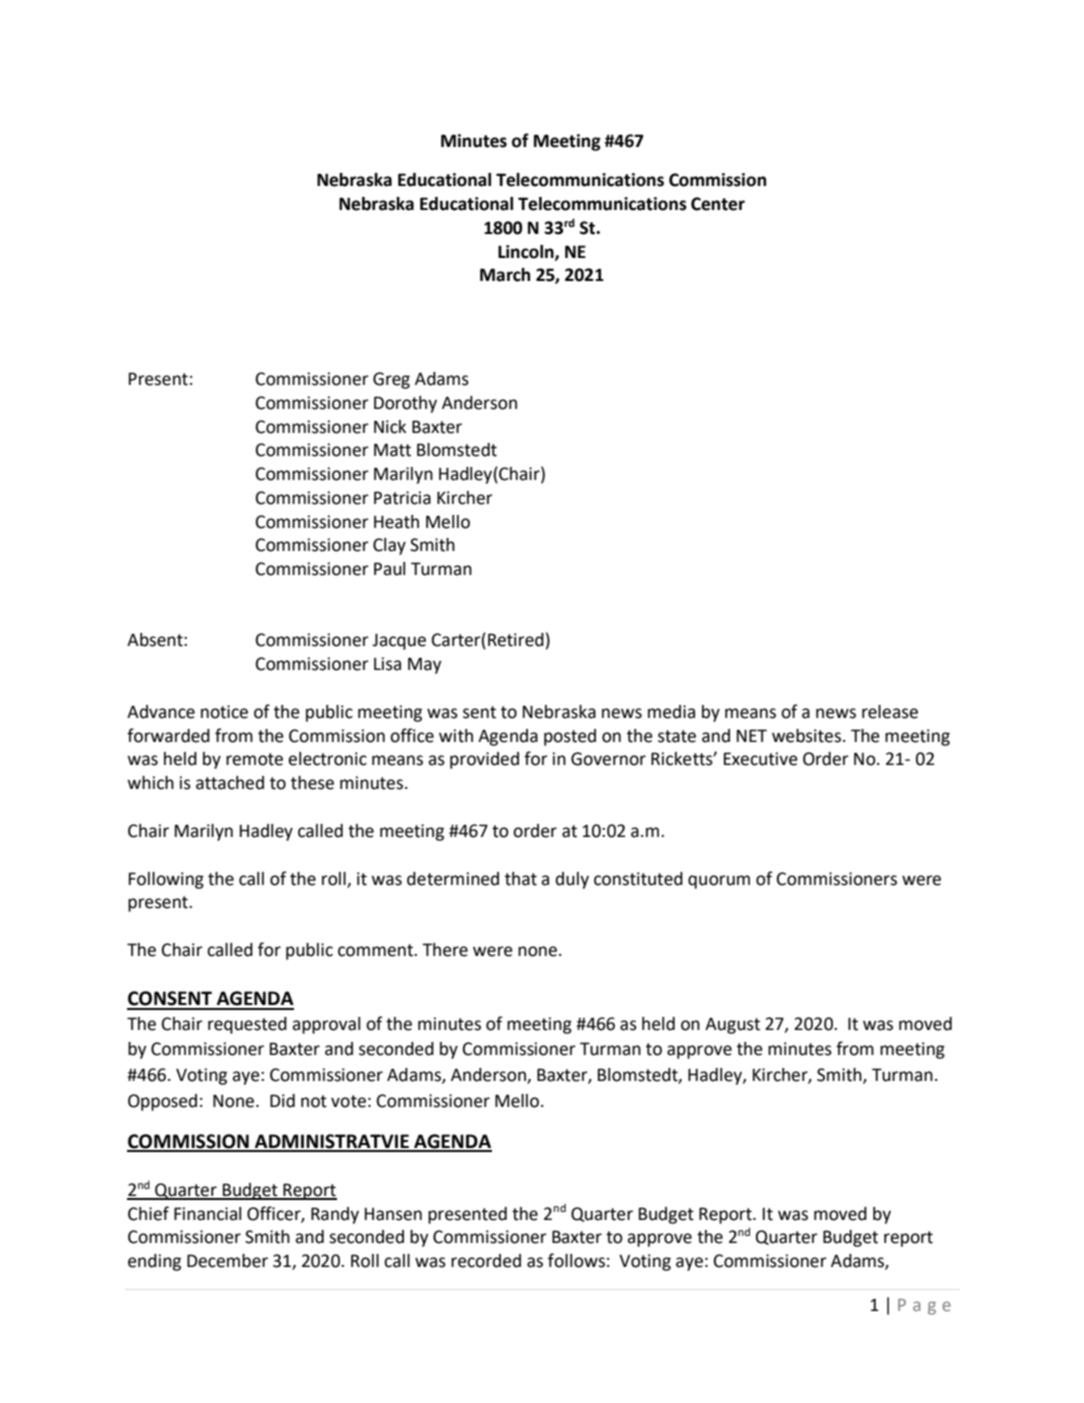 This screenshot has width=1084, height=1403. I want to click on Matt, so click(392, 450).
